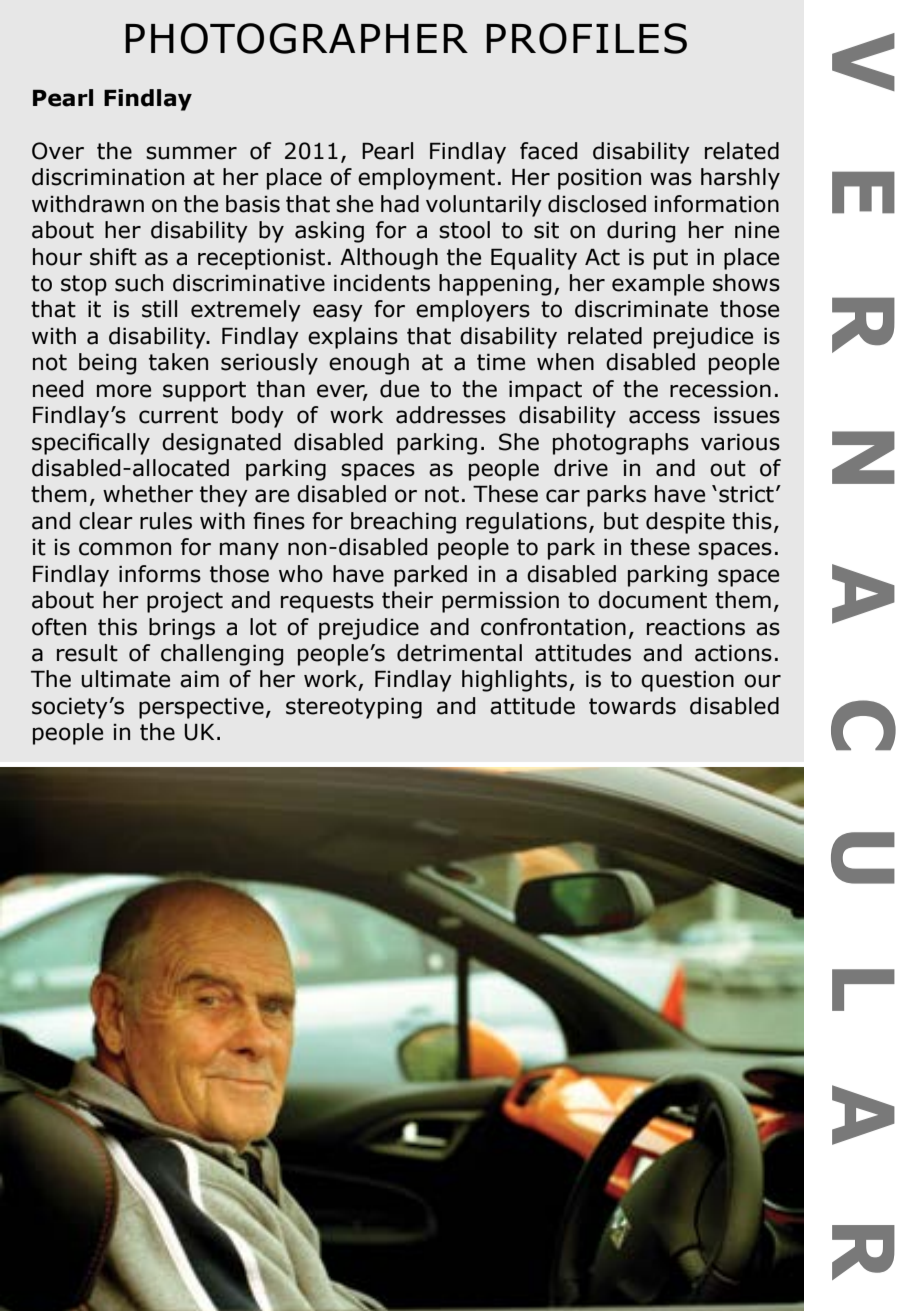 This screenshot has width=924, height=1311. What do you see at coordinates (664, 417) in the screenshot?
I see `access` at bounding box center [664, 417].
